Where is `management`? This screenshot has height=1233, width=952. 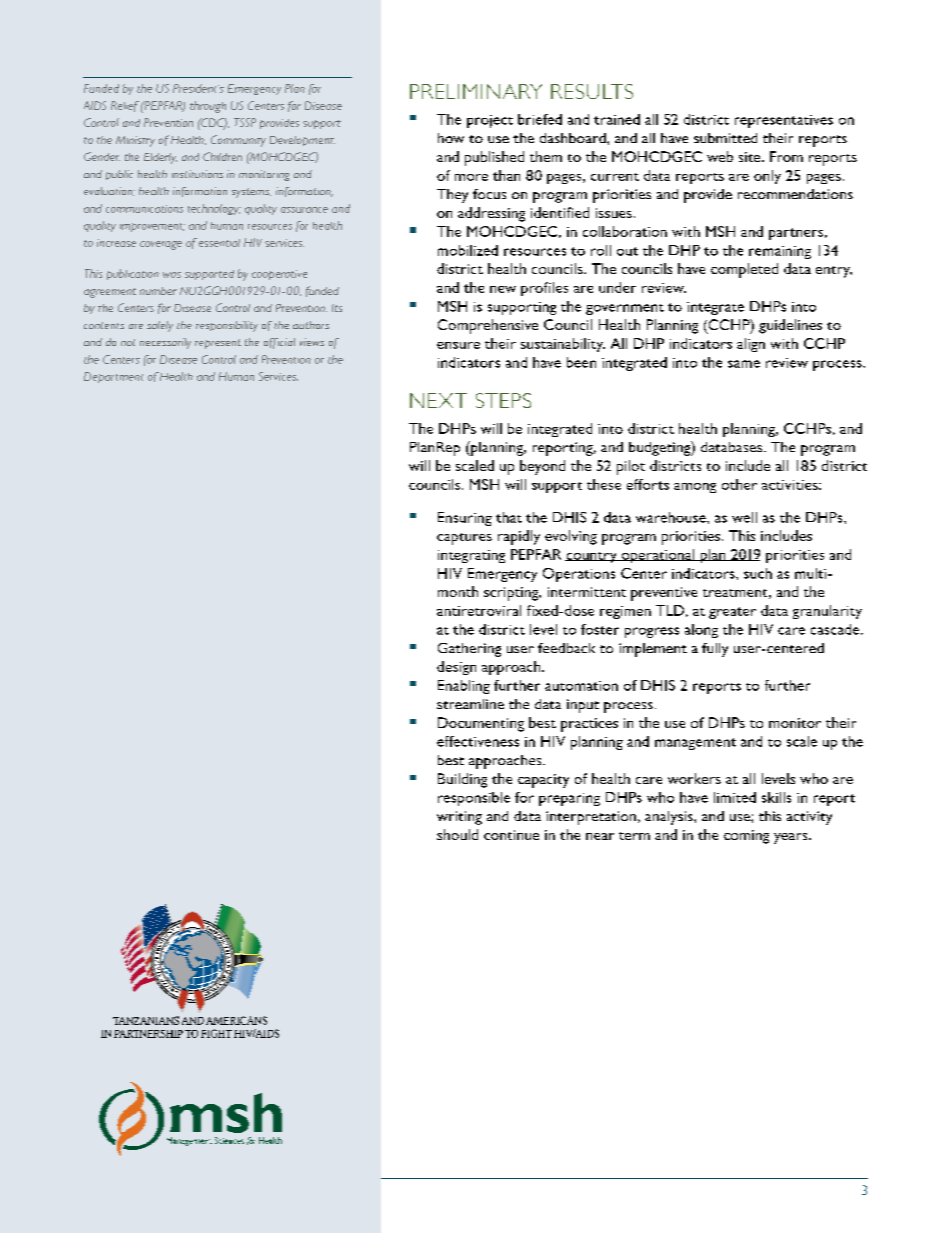 management is located at coordinates (695, 744).
